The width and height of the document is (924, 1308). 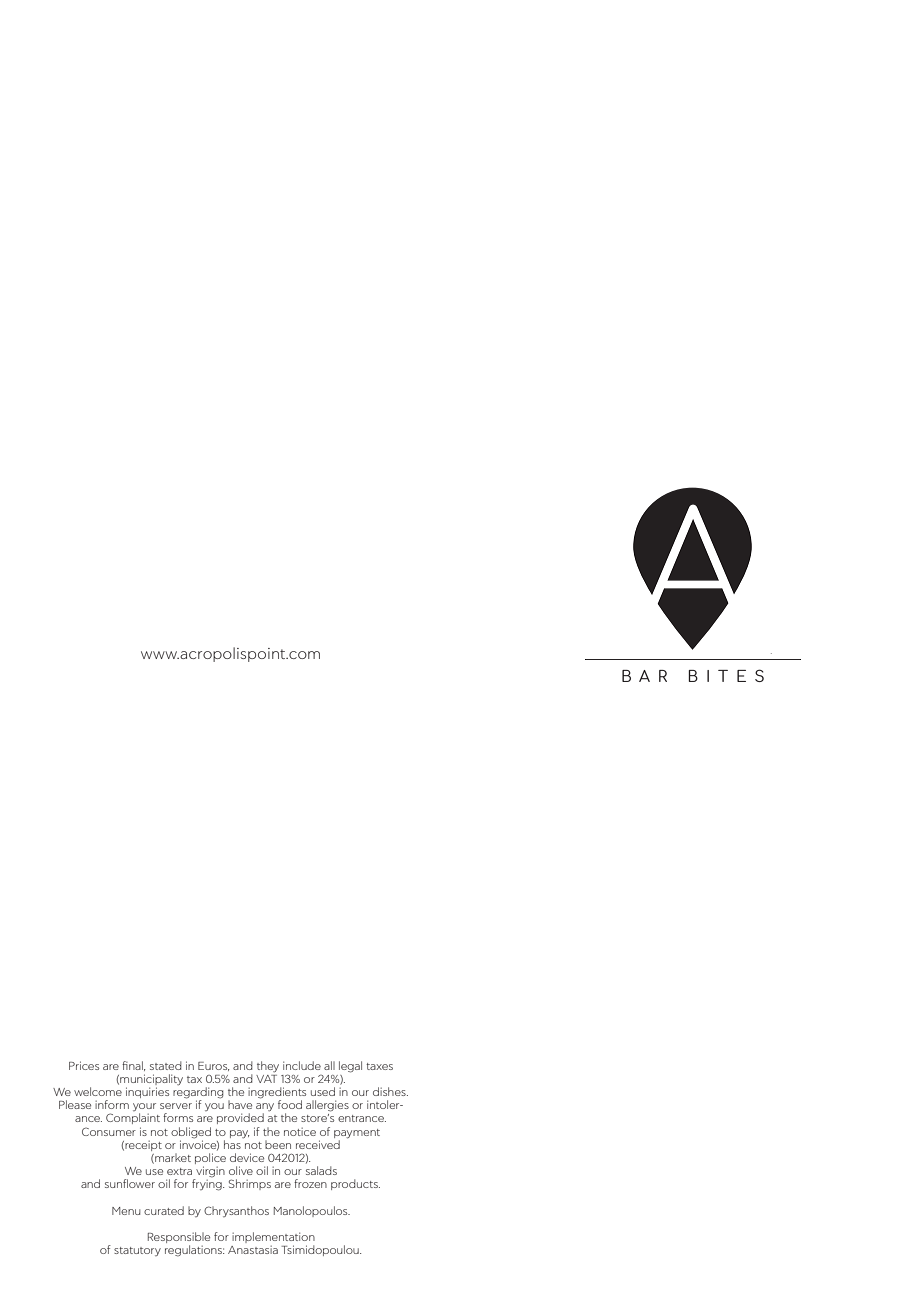 What do you see at coordinates (350, 1067) in the document?
I see `legal` at bounding box center [350, 1067].
